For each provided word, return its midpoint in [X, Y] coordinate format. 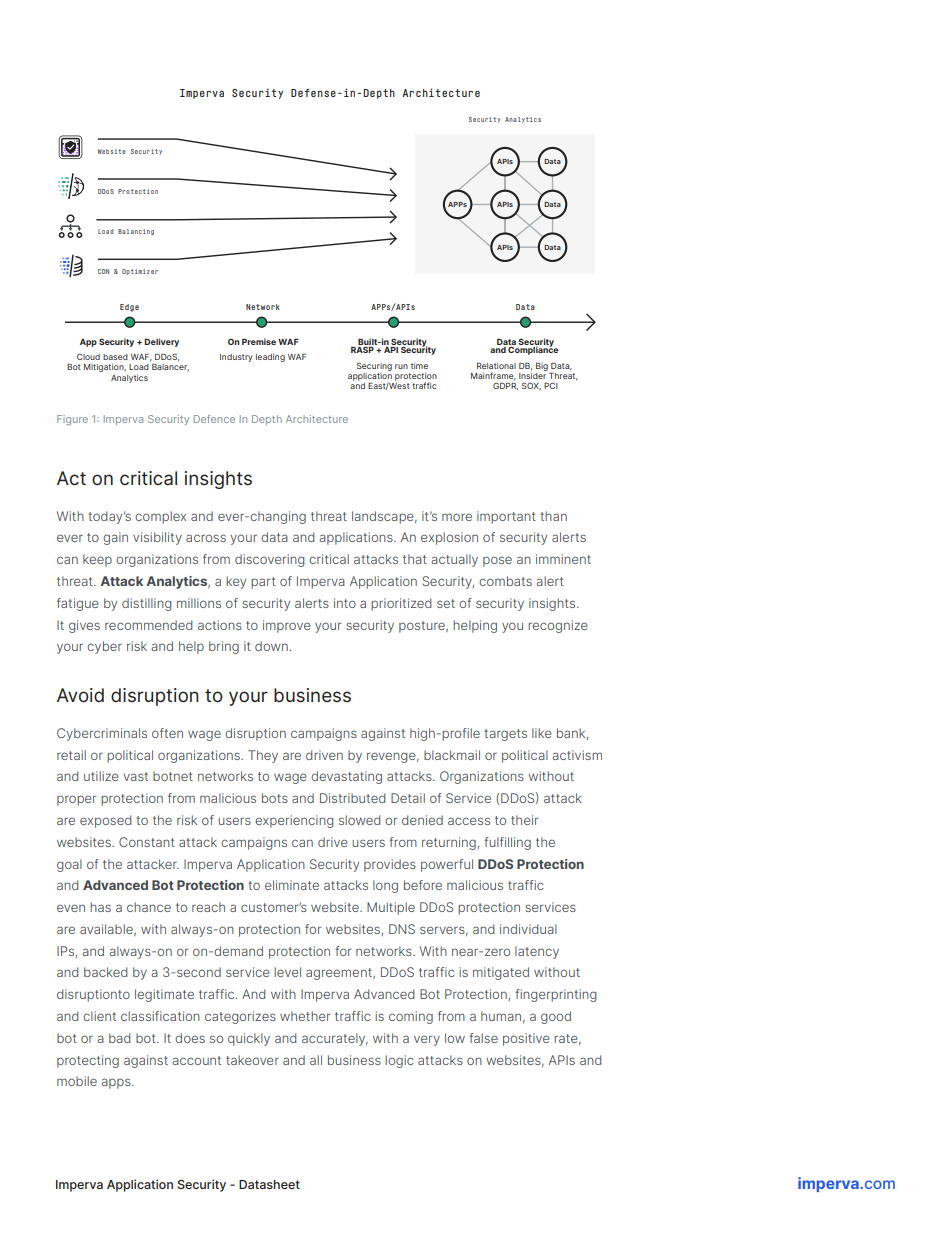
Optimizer [140, 272]
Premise [259, 341]
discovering [269, 560]
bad [119, 1038]
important [506, 517]
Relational [496, 366]
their [524, 820]
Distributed [352, 798]
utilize [101, 776]
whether [305, 1016]
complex [160, 517]
